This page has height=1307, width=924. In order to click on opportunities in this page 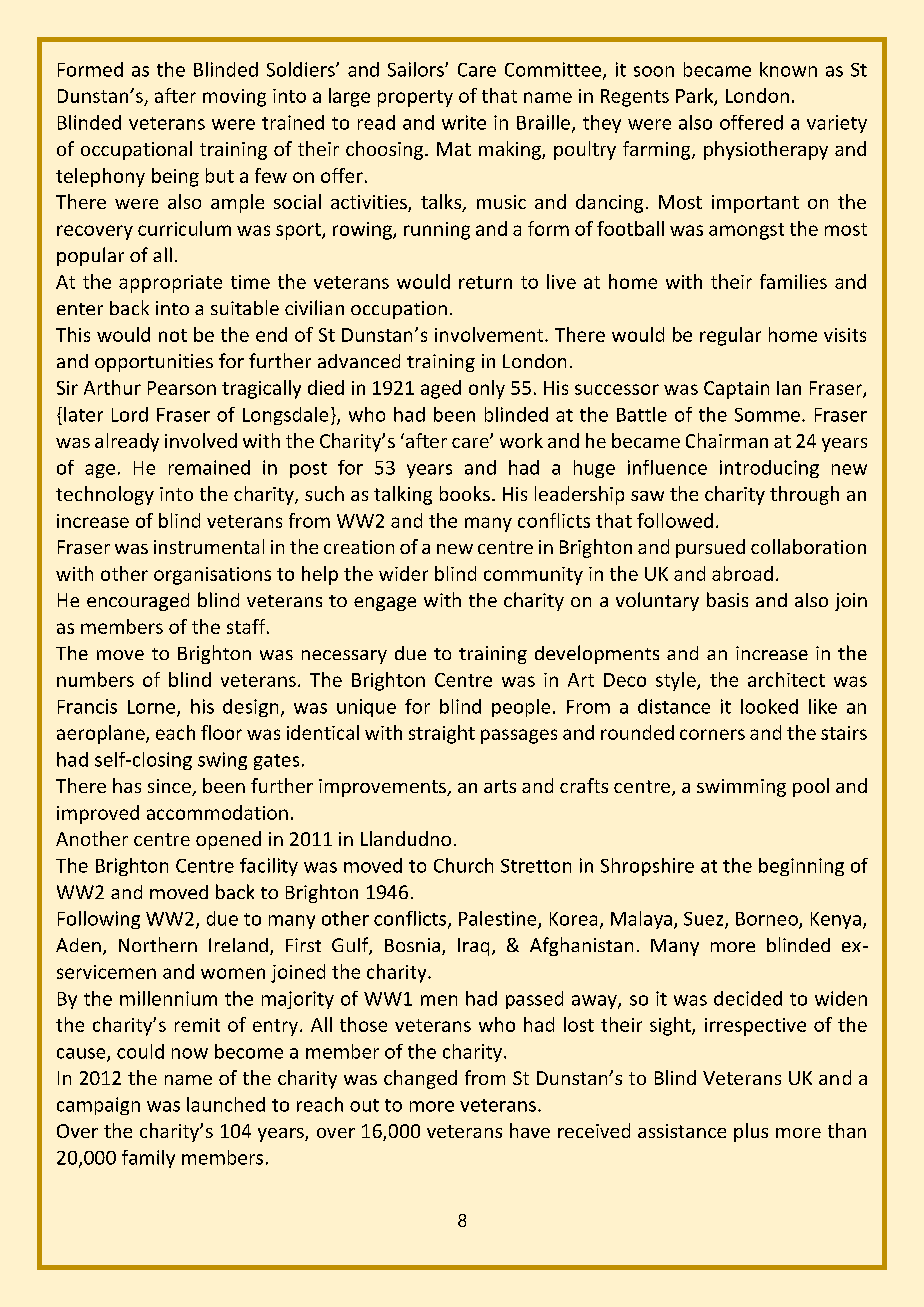, I will do `click(154, 363)`.
